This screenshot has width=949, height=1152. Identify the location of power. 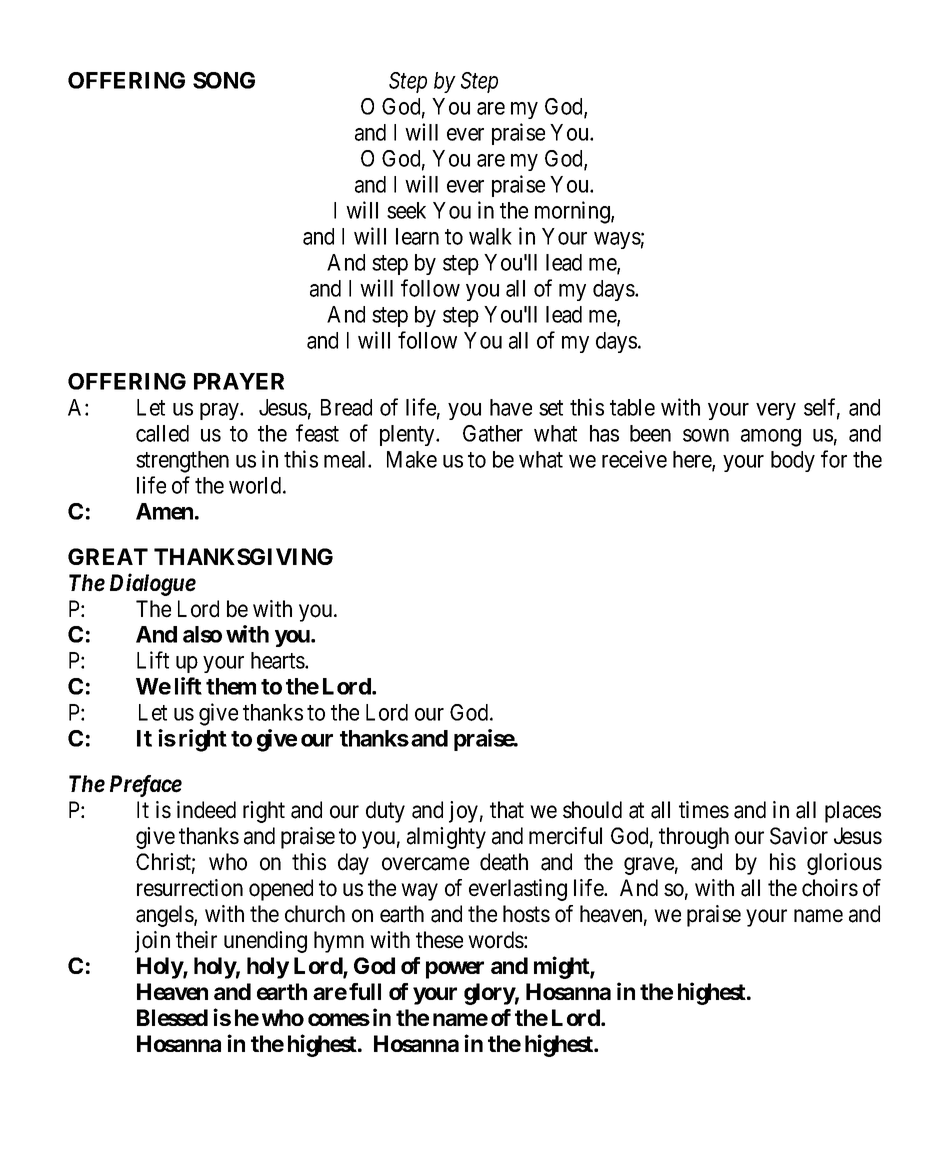
(455, 970).
